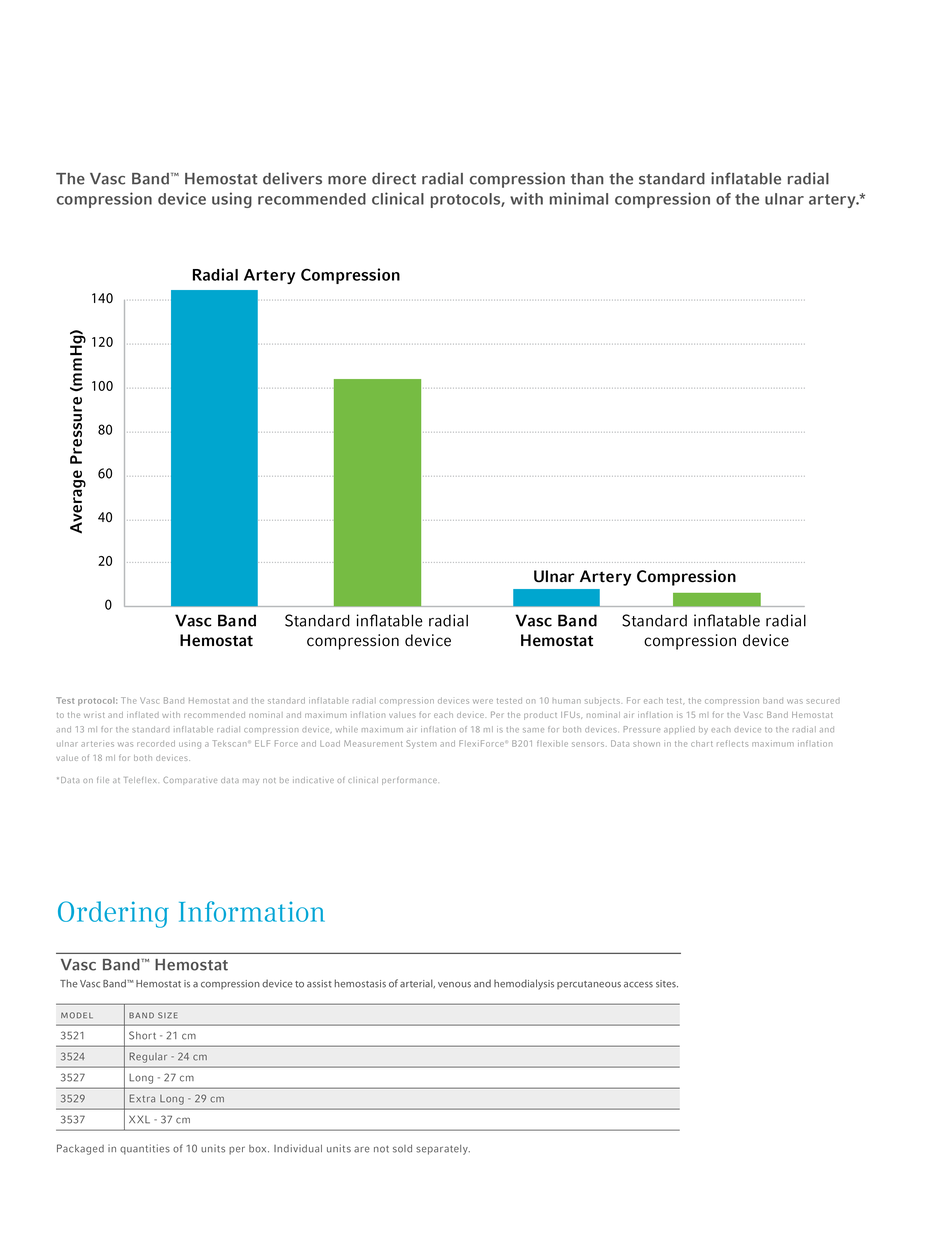 The width and height of the document is (952, 1233). What do you see at coordinates (587, 179) in the document?
I see `than` at bounding box center [587, 179].
